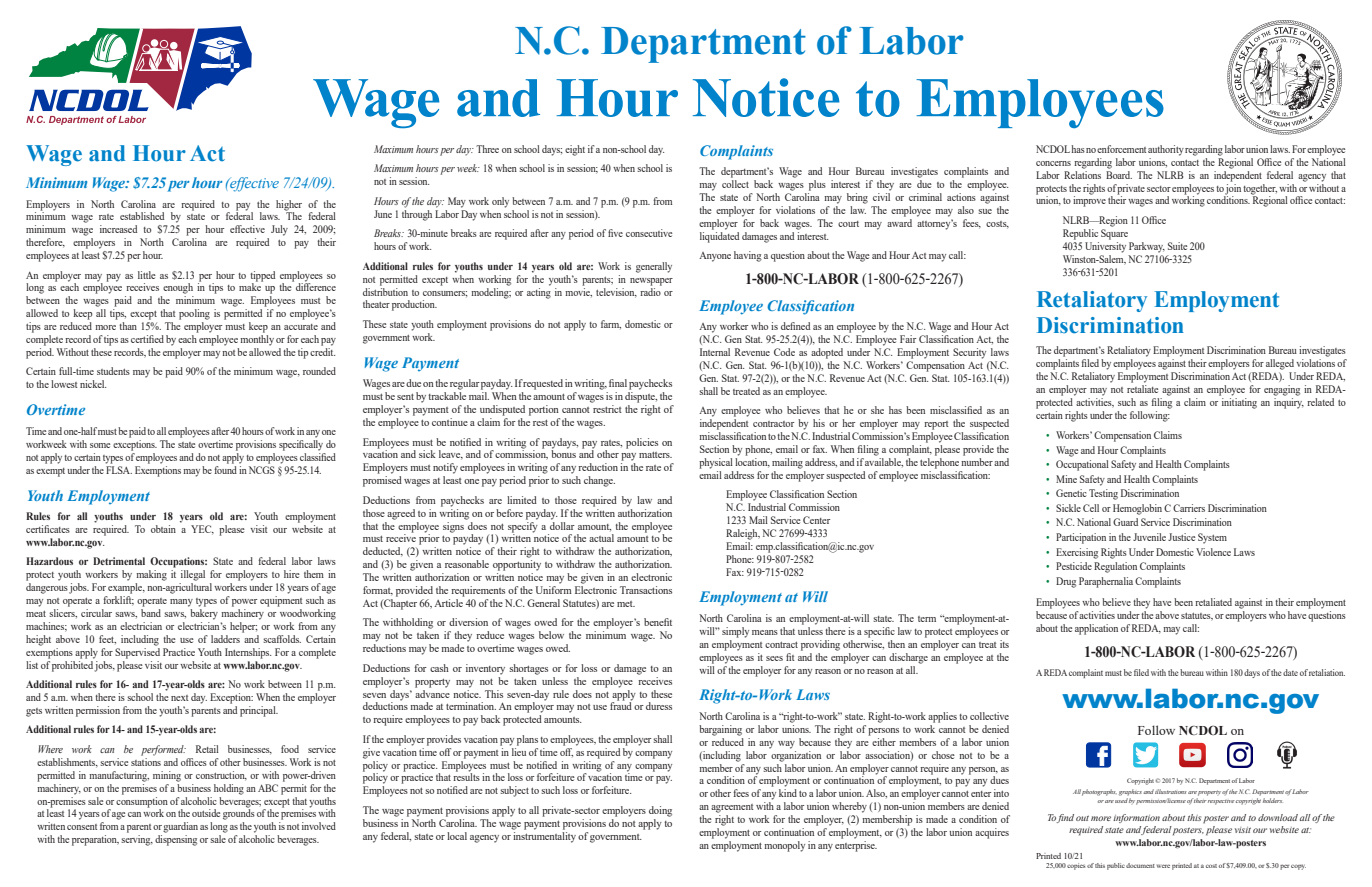 Image resolution: width=1372 pixels, height=887 pixels. Describe the element at coordinates (1096, 629) in the page. I see `application` at that location.
